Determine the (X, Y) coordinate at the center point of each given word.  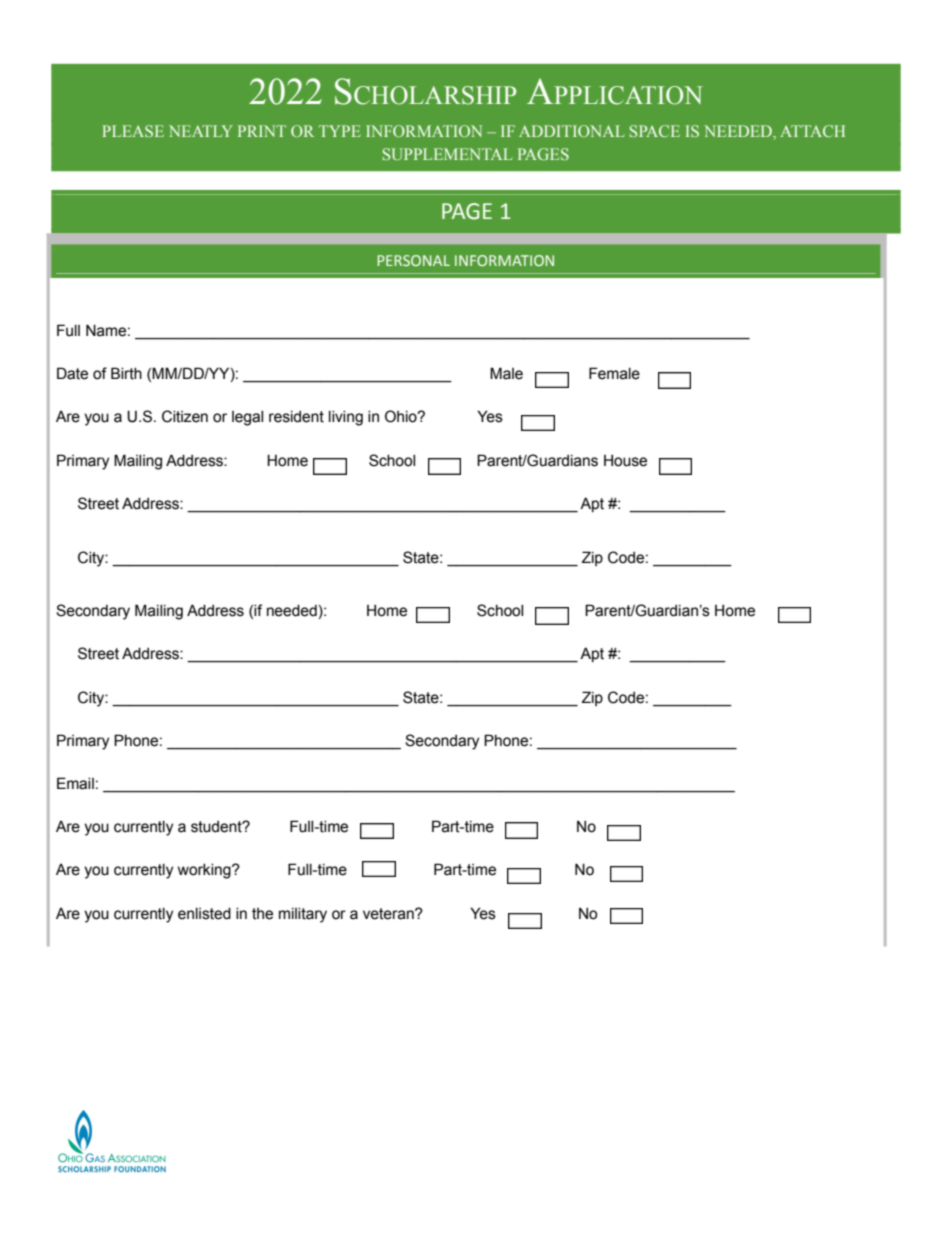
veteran (389, 914)
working (205, 871)
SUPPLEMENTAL (448, 154)
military (303, 915)
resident (296, 417)
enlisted (204, 914)
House (625, 461)
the (262, 914)
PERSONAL (414, 260)
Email (75, 783)
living (346, 418)
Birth (126, 373)
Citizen (185, 416)
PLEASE (133, 131)
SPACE (655, 131)
